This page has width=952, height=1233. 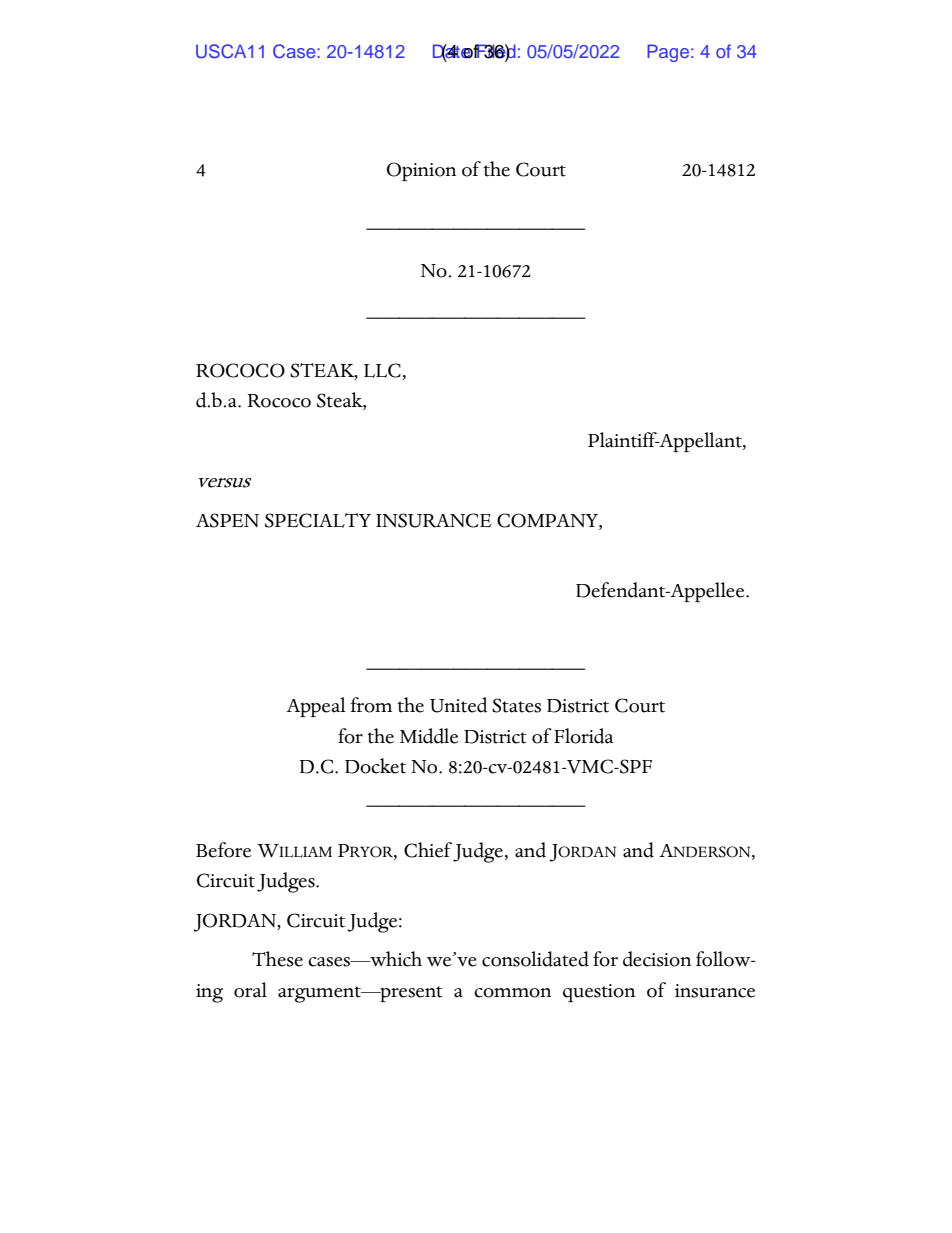 I want to click on SPECIALTY, so click(x=318, y=520).
